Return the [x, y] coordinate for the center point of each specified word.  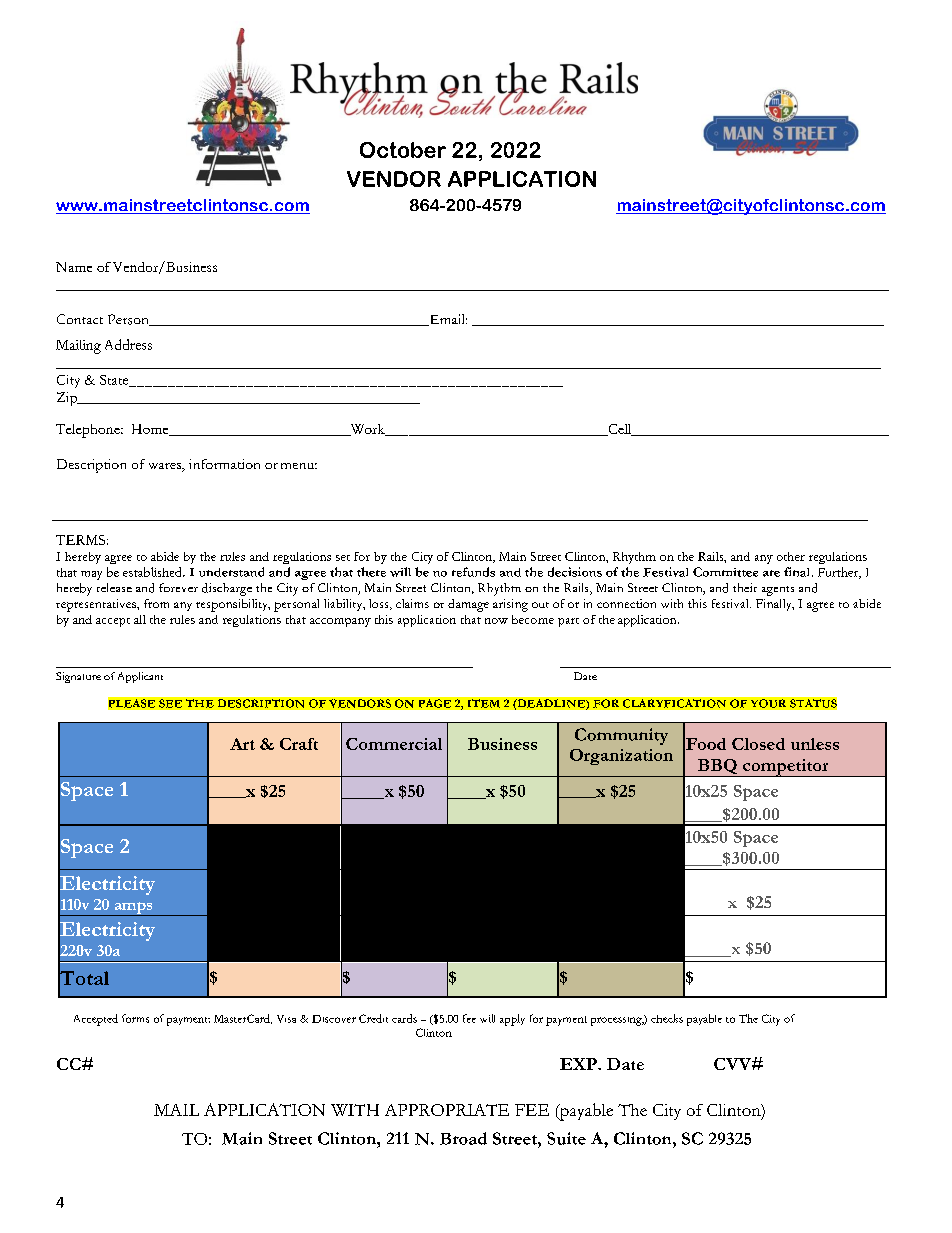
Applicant [140, 677]
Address [128, 344]
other [791, 556]
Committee [725, 572]
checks [667, 1018]
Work [367, 430]
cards [404, 1018]
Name [74, 267]
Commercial [394, 744]
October [403, 150]
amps [133, 909]
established [153, 572]
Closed [758, 744]
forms [135, 1018]
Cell [620, 430]
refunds [473, 572]
